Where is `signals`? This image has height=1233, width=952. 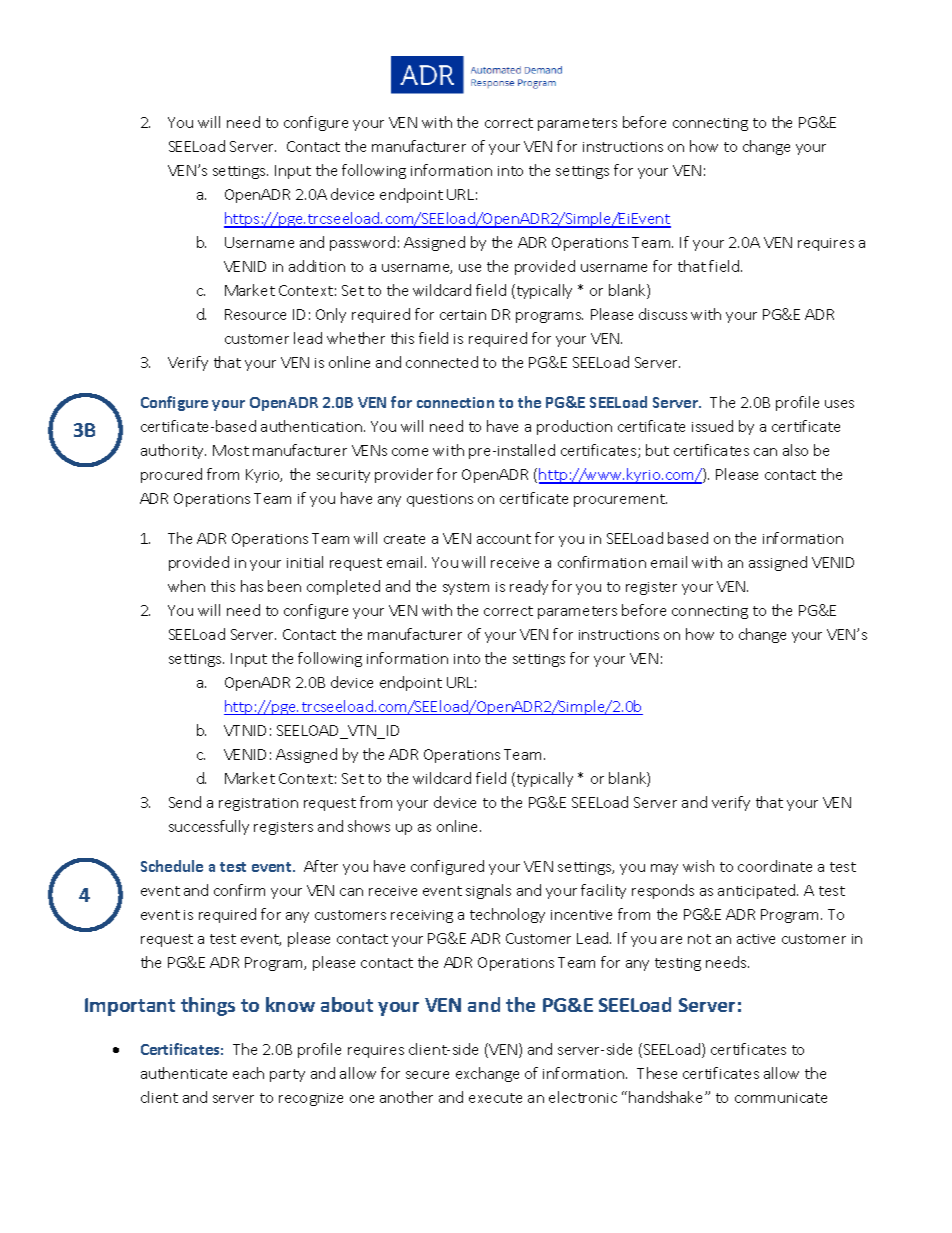
signals is located at coordinates (488, 891).
